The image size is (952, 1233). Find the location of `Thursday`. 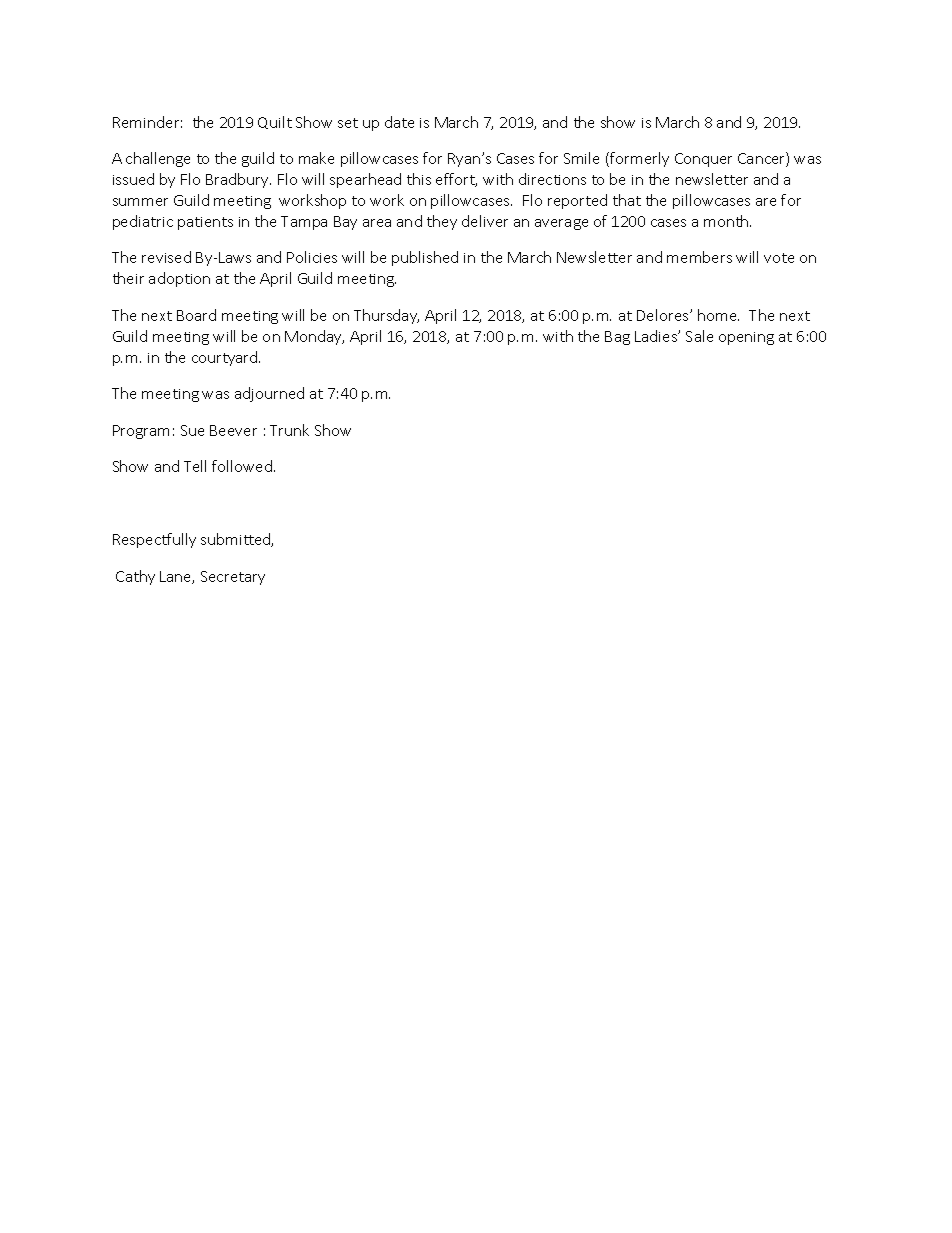

Thursday is located at coordinates (386, 316).
